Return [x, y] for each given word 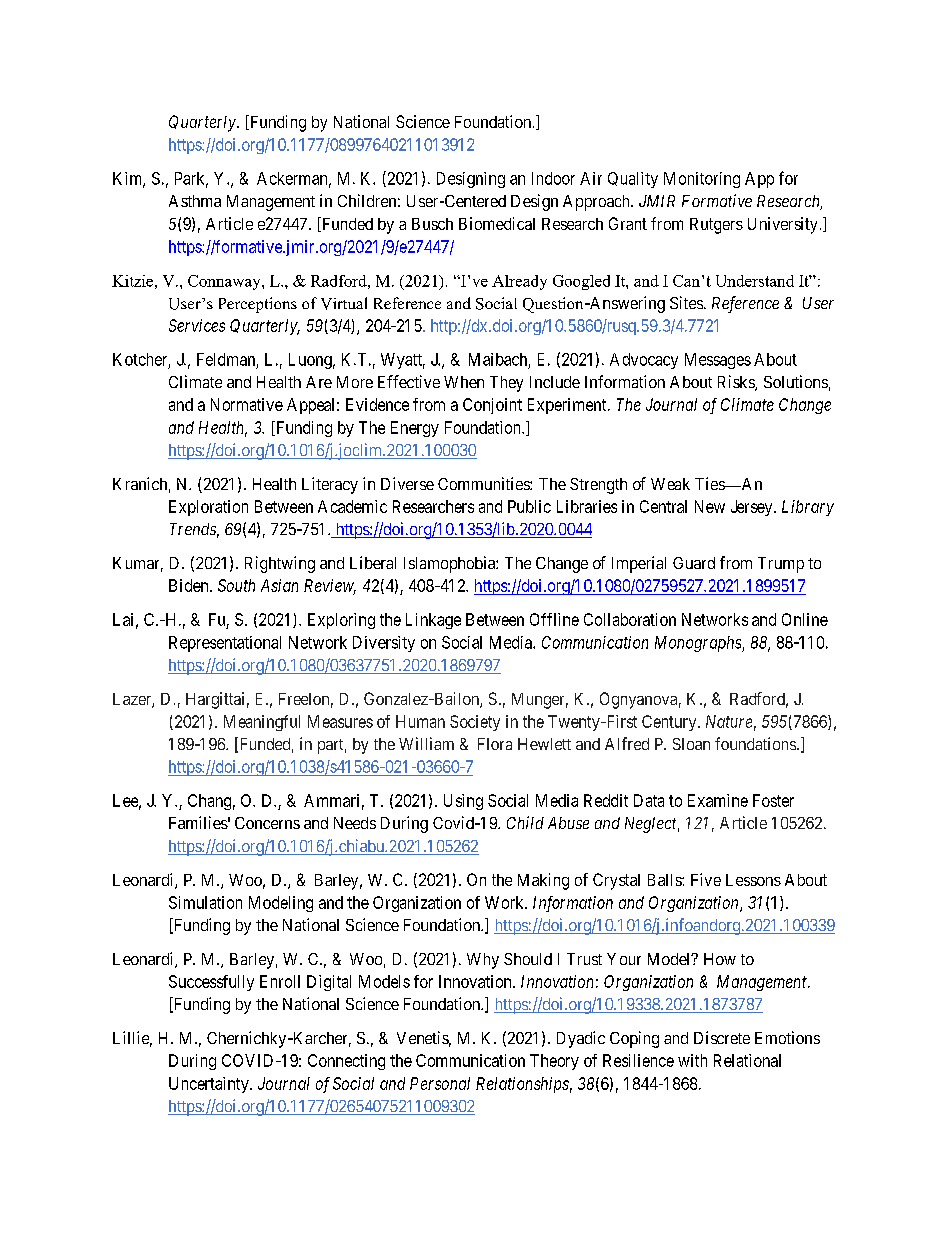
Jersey [753, 508]
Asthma [195, 201]
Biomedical [497, 223]
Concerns [267, 823]
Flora [495, 744]
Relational [747, 1060]
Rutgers [716, 226]
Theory [554, 1062]
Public [529, 506]
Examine [718, 800]
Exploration [208, 508]
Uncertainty [210, 1085]
